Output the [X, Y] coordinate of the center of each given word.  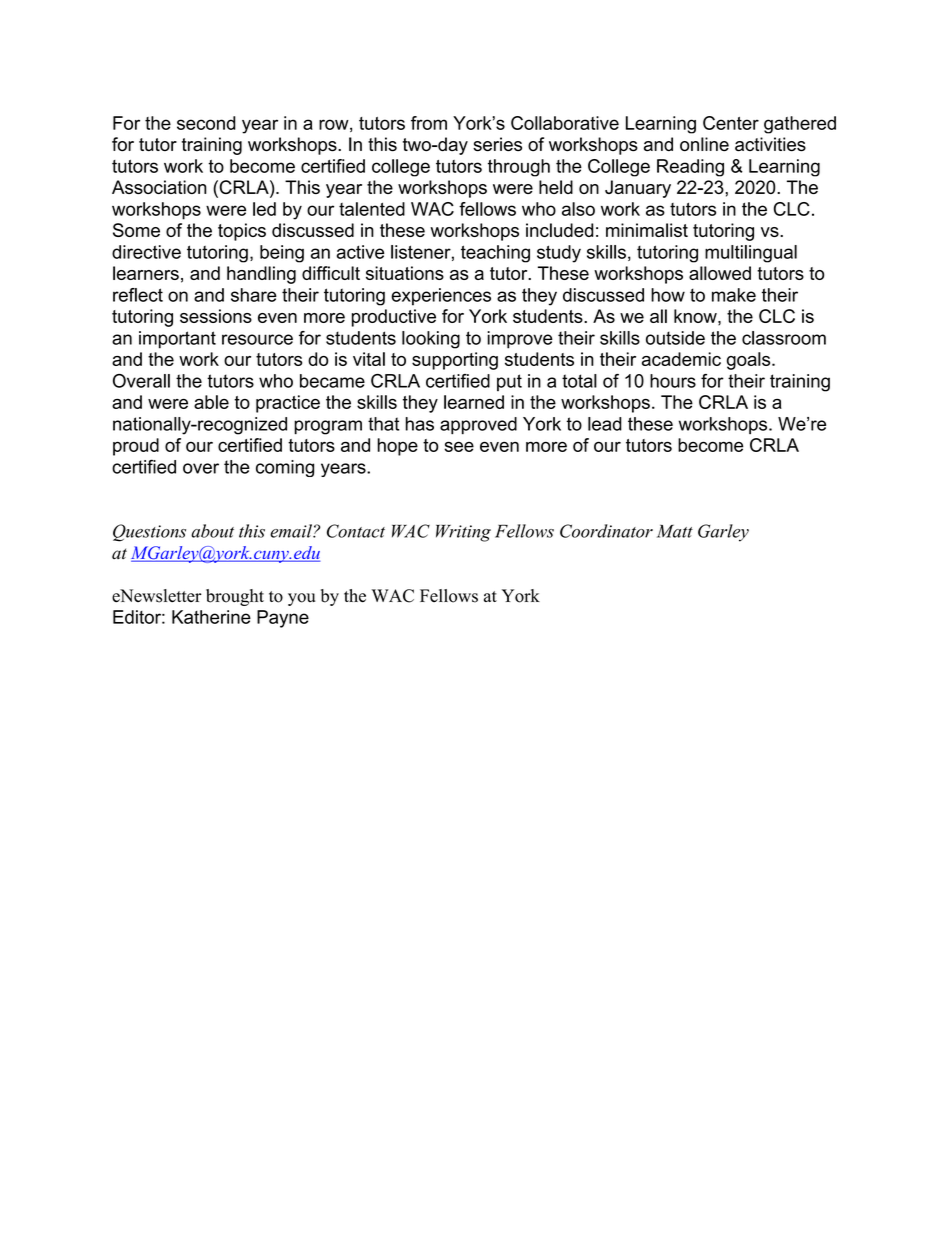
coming [285, 468]
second [206, 123]
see [459, 446]
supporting [455, 361]
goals [750, 361]
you [301, 599]
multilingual [751, 254]
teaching [495, 254]
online [704, 144]
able [211, 402]
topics [242, 232]
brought [235, 597]
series [497, 144]
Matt [675, 531]
